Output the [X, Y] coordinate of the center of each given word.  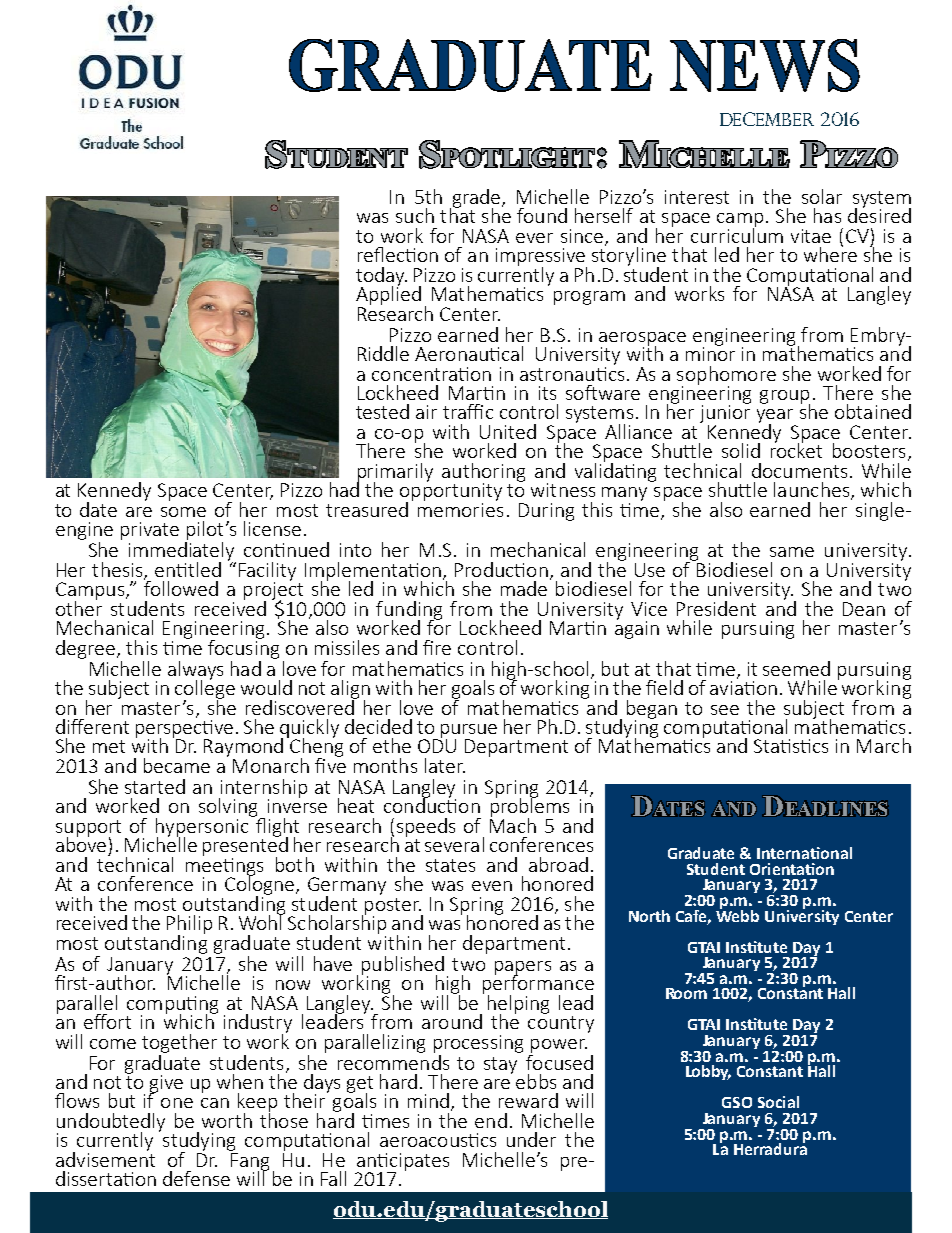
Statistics [791, 746]
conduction [432, 804]
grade [476, 199]
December [767, 119]
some [183, 512]
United [508, 431]
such [415, 215]
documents [799, 470]
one [177, 1103]
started [155, 786]
